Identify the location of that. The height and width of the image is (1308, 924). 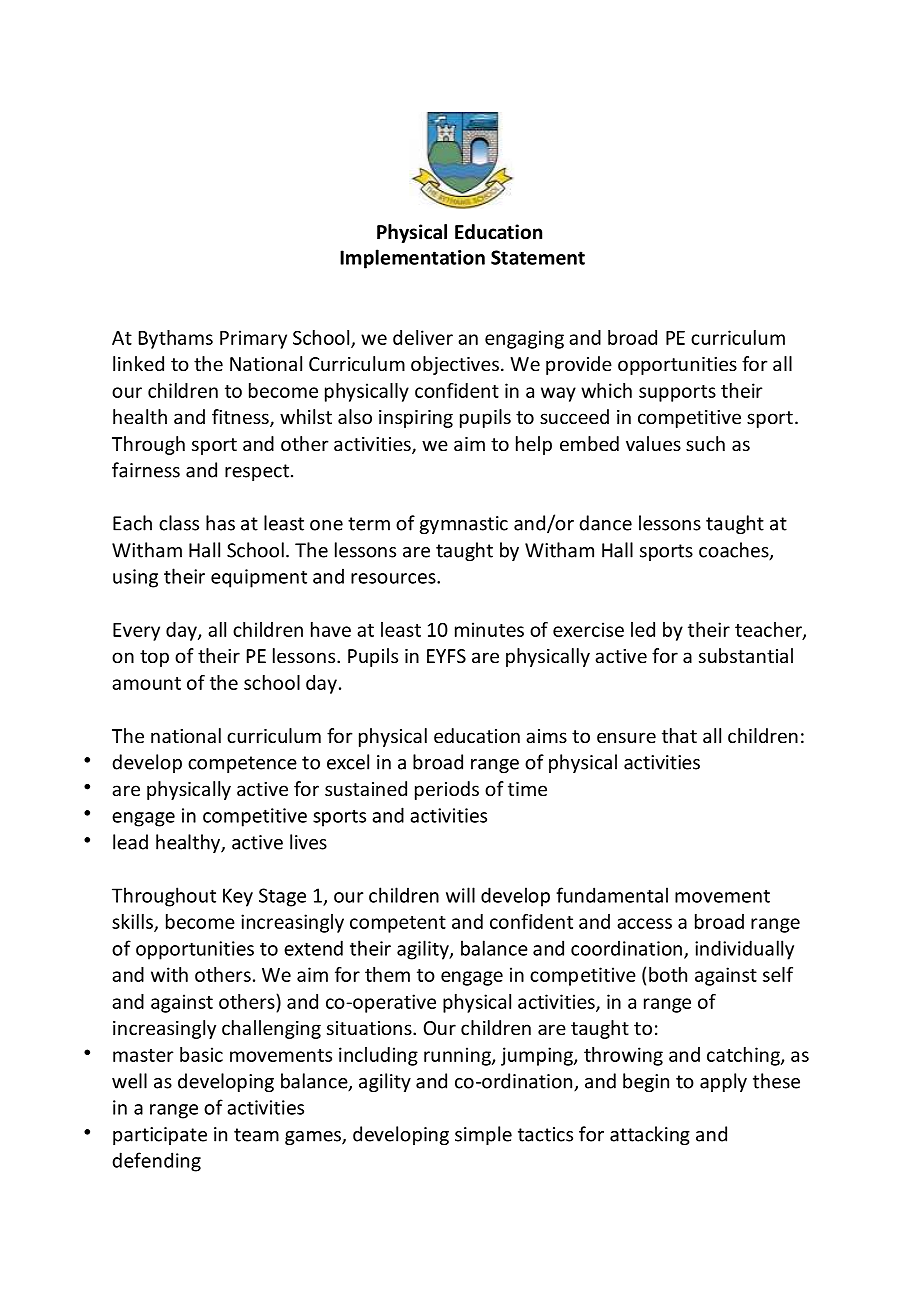
(679, 735).
